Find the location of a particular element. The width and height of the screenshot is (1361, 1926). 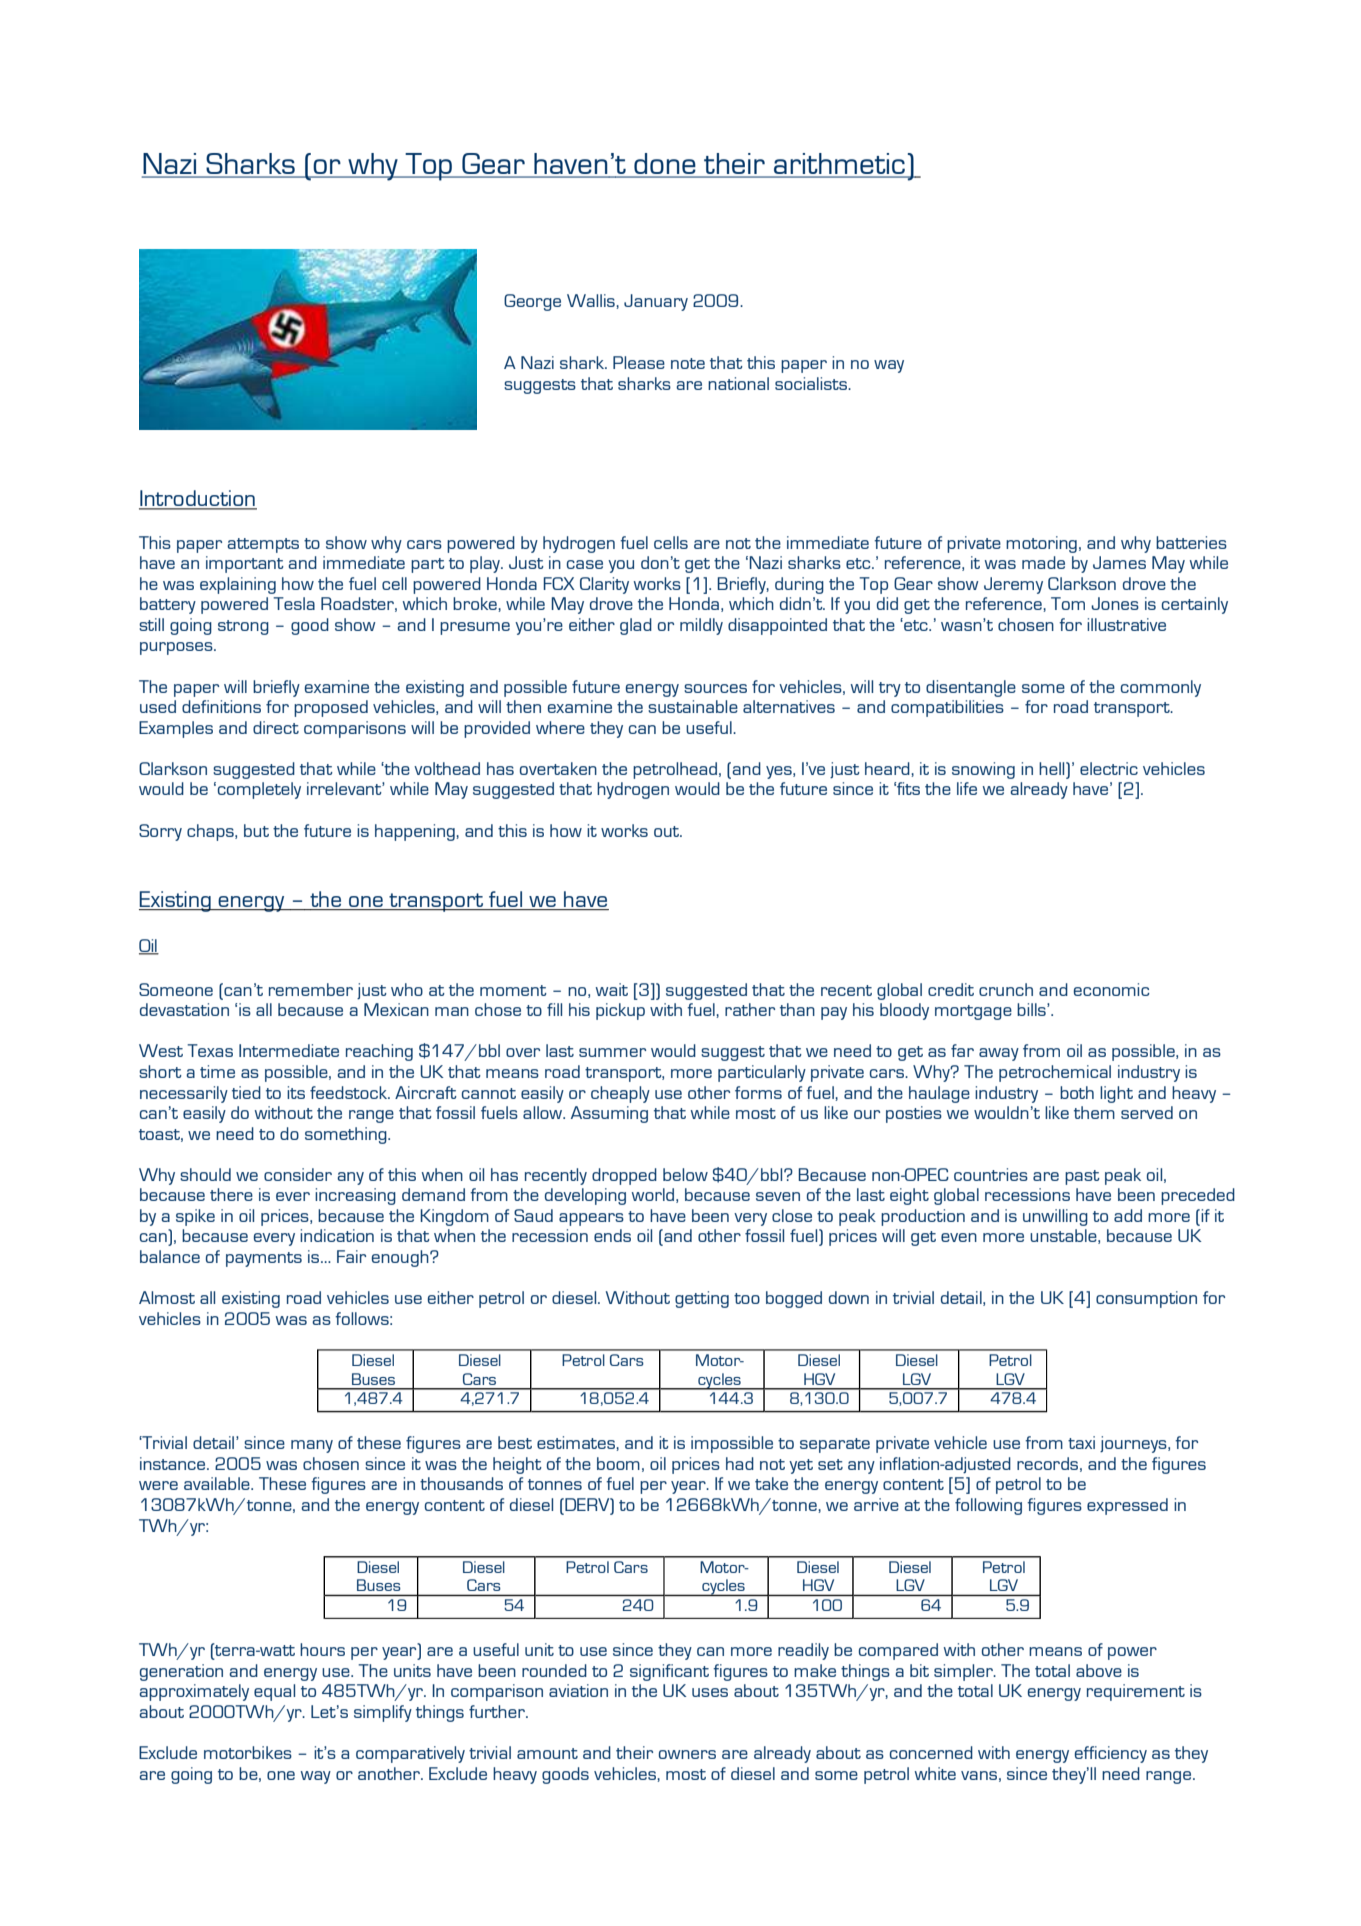

George is located at coordinates (532, 302).
